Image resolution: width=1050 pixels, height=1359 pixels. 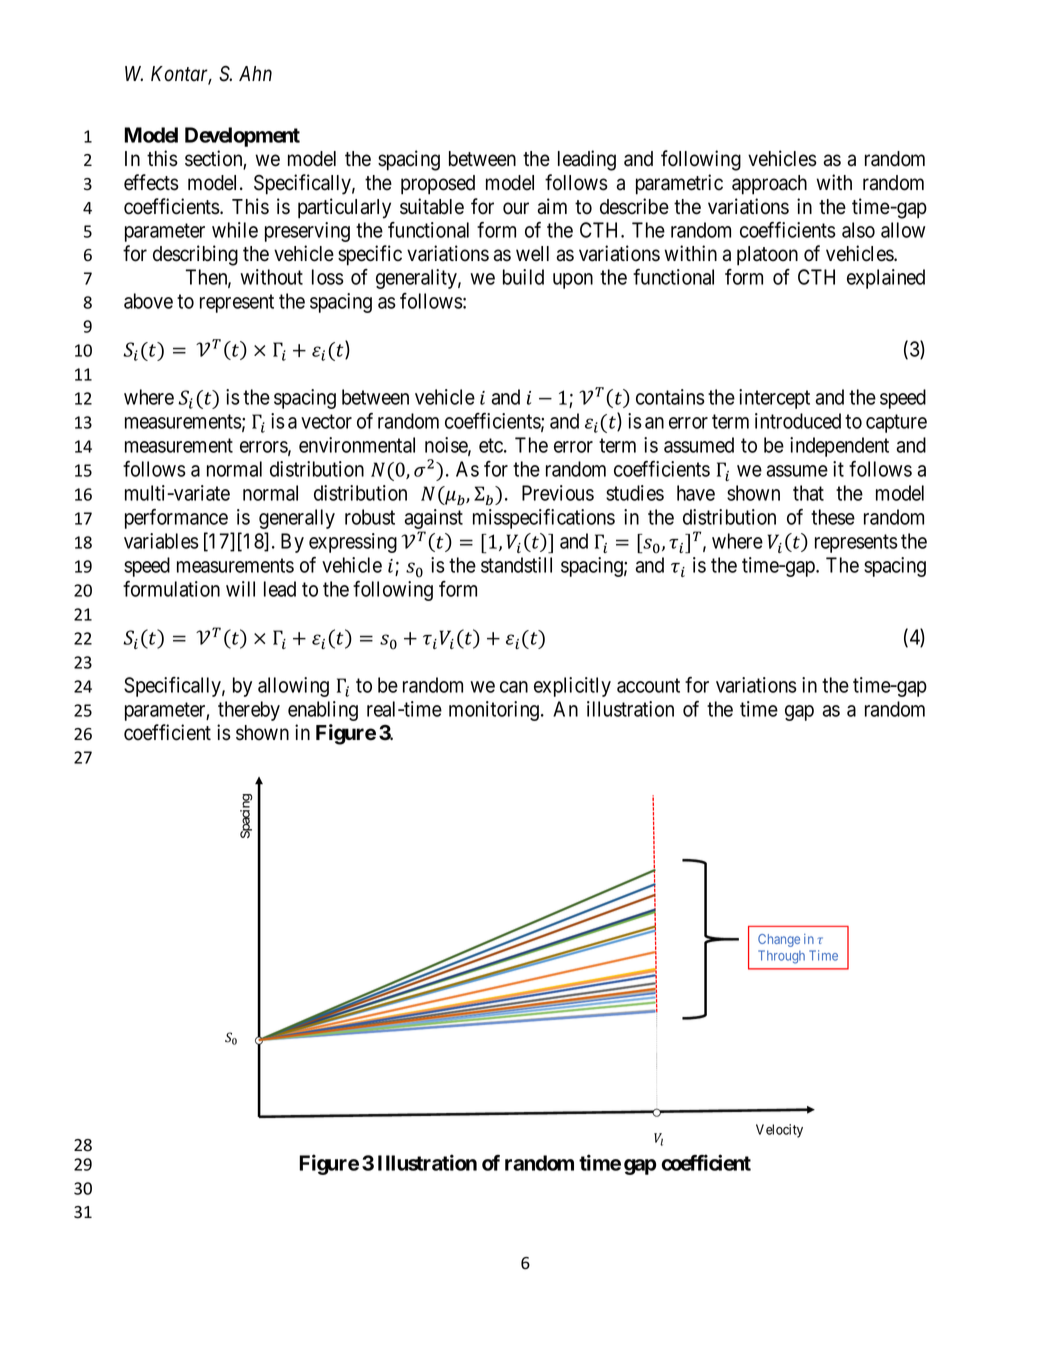 What do you see at coordinates (438, 185) in the image?
I see `proposed` at bounding box center [438, 185].
